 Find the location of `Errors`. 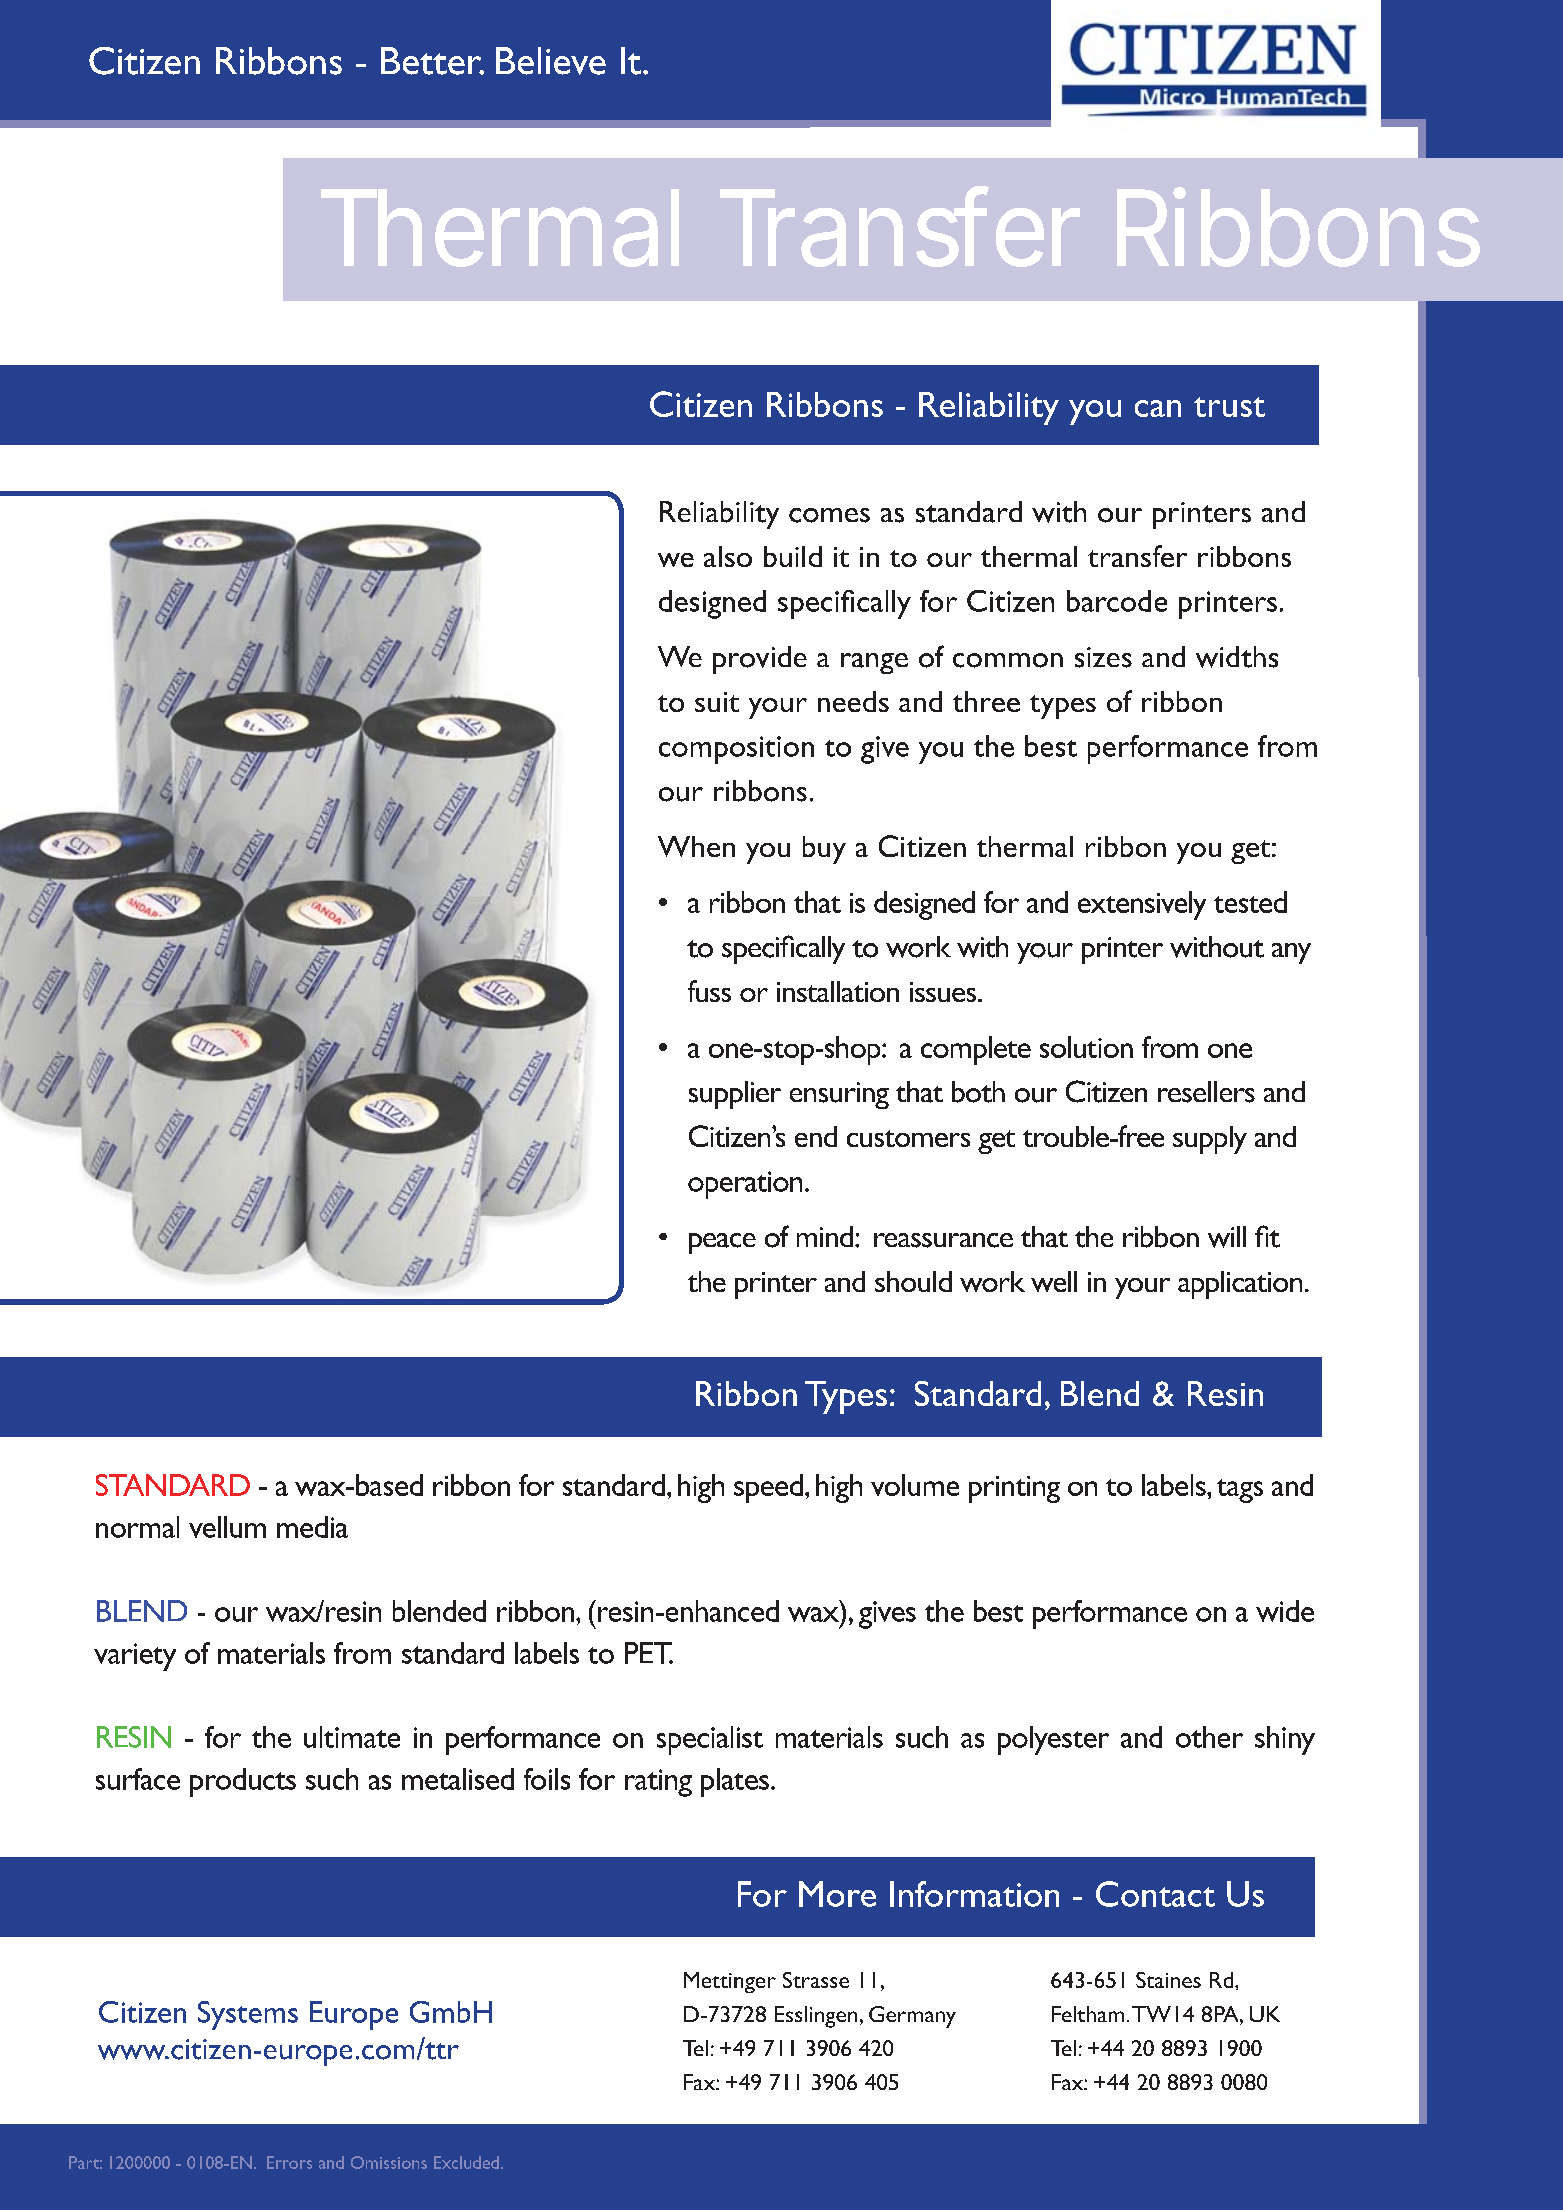

Errors is located at coordinates (289, 2162).
